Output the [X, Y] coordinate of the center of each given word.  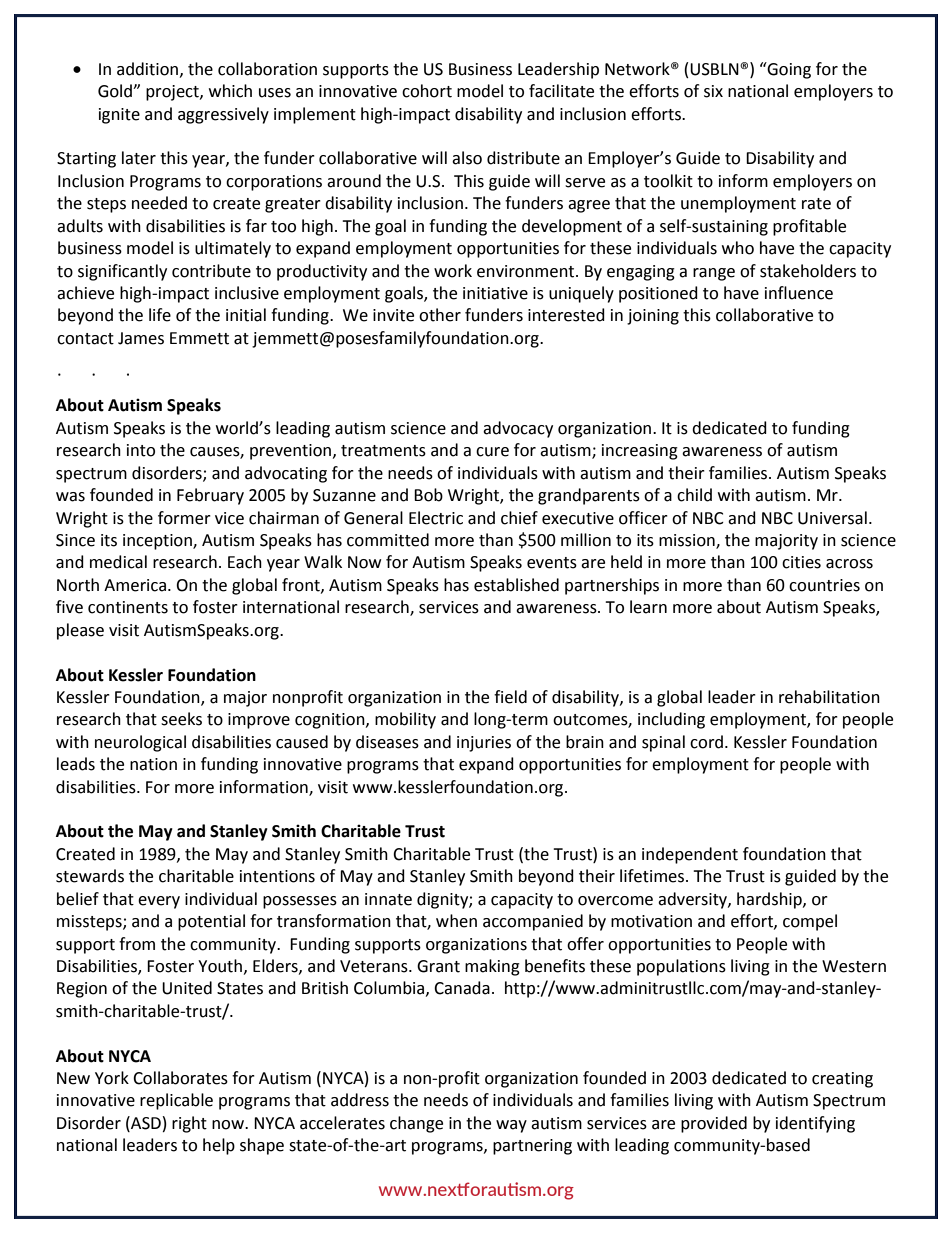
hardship [770, 900]
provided [714, 1124]
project [173, 93]
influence [799, 293]
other [440, 315]
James [141, 338]
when [456, 921]
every [159, 902]
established [516, 585]
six [713, 91]
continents [128, 607]
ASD [145, 1123]
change [416, 1124]
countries [824, 585]
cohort [427, 91]
